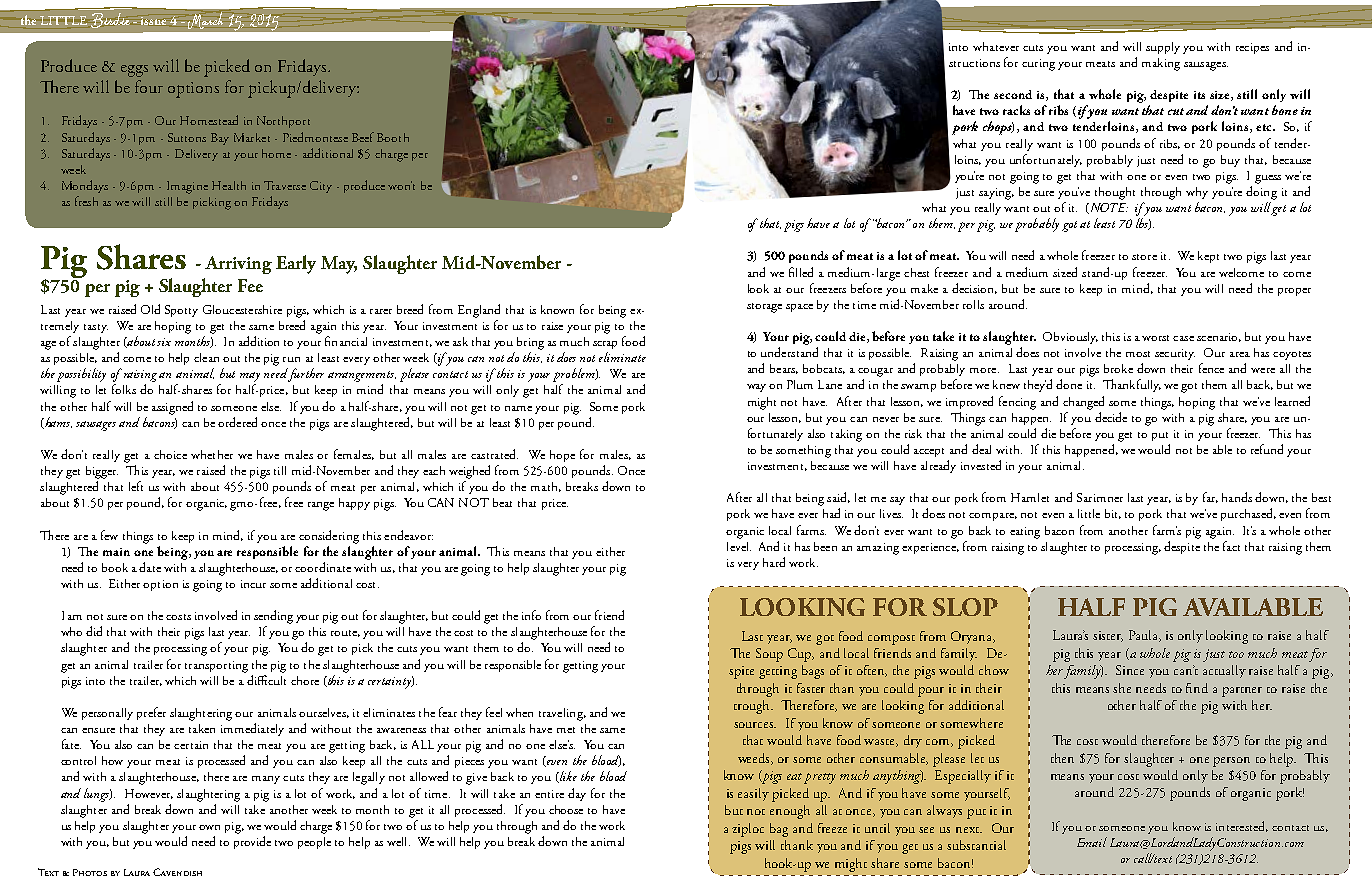 The image size is (1372, 887). Describe the element at coordinates (238, 265) in the screenshot. I see `Arriving` at that location.
